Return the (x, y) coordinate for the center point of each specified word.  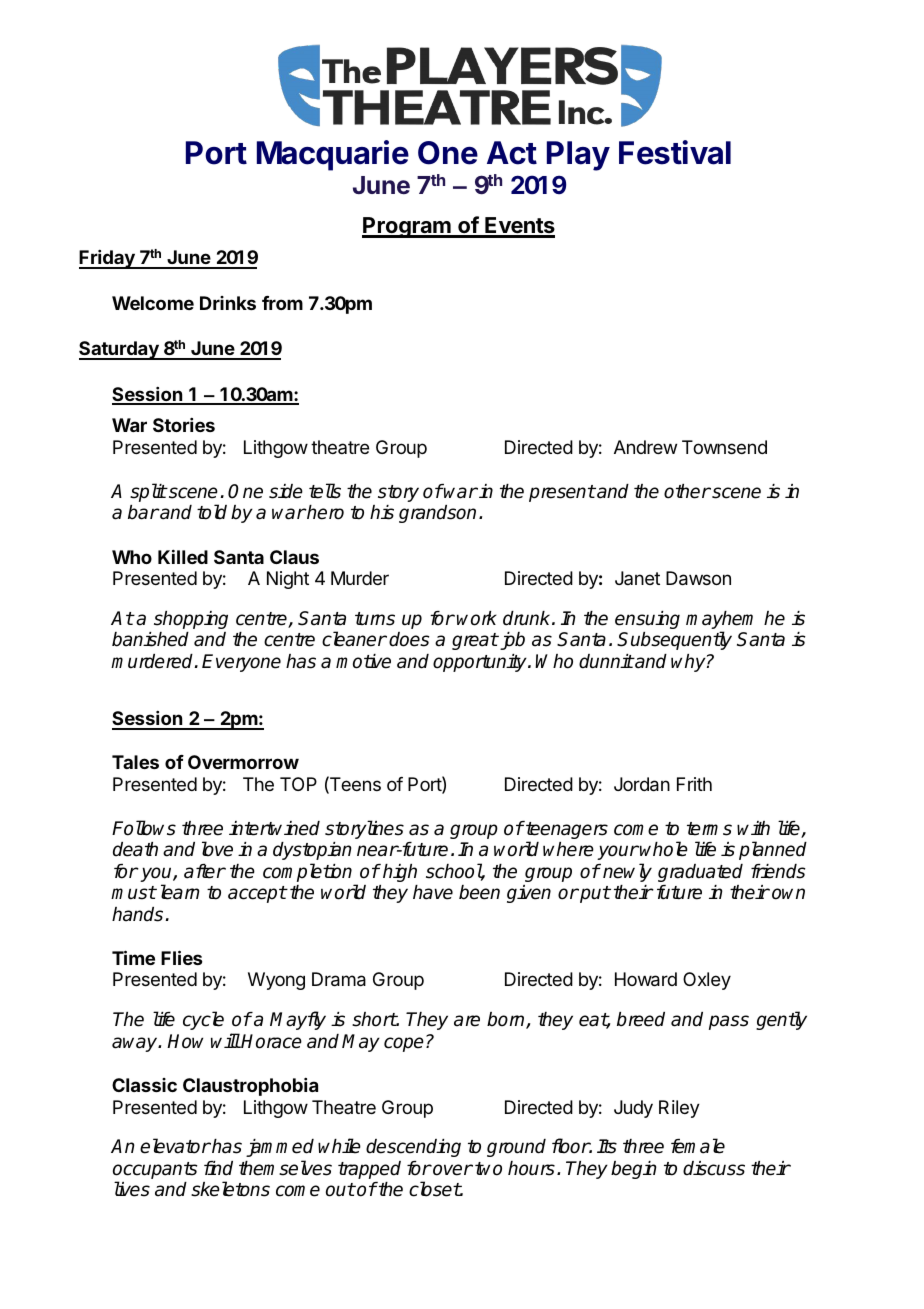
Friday (108, 259)
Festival (675, 152)
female (698, 1146)
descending (413, 1148)
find (218, 1168)
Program (407, 227)
